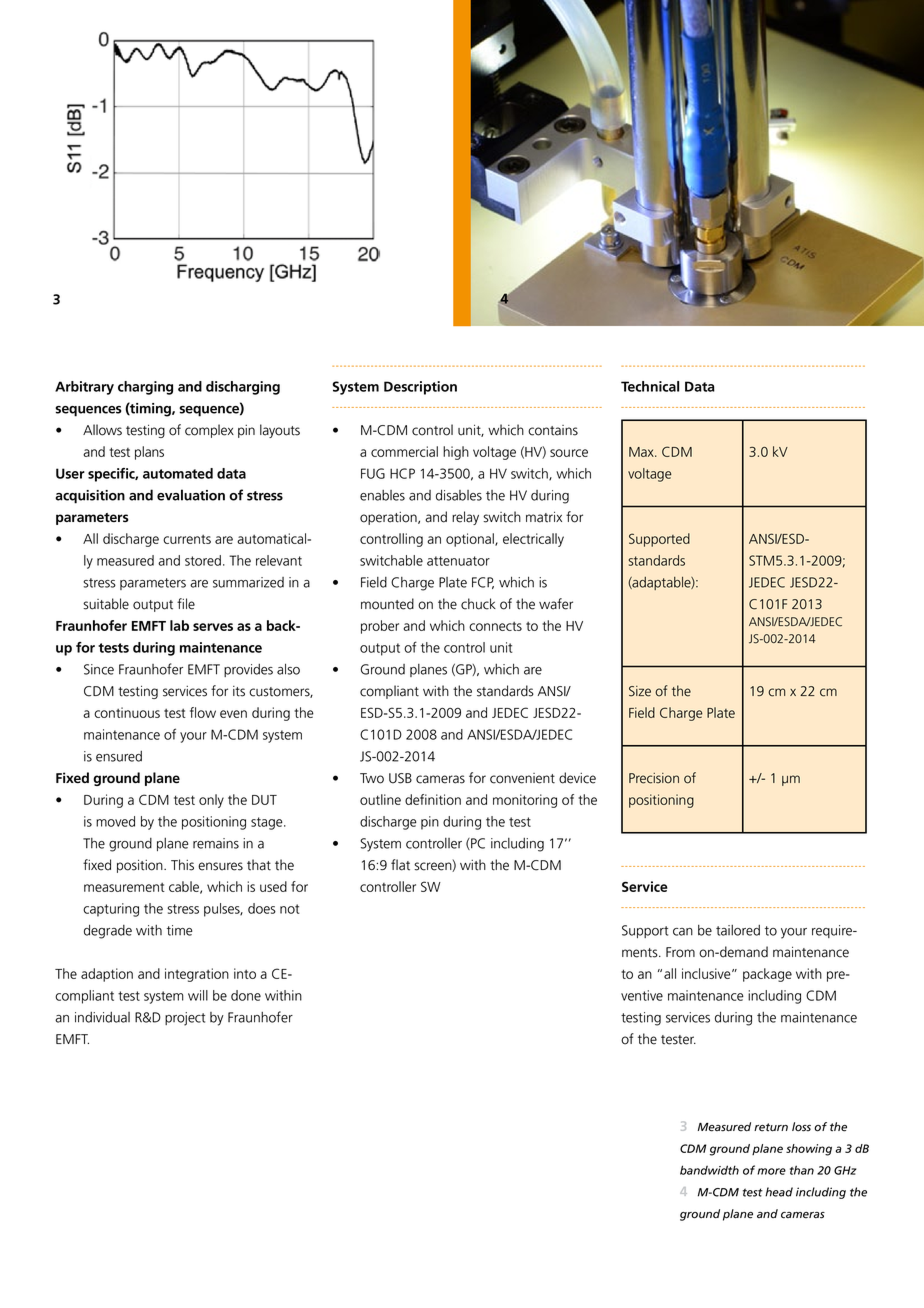 The width and height of the screenshot is (924, 1308). Describe the element at coordinates (246, 995) in the screenshot. I see `done` at that location.
